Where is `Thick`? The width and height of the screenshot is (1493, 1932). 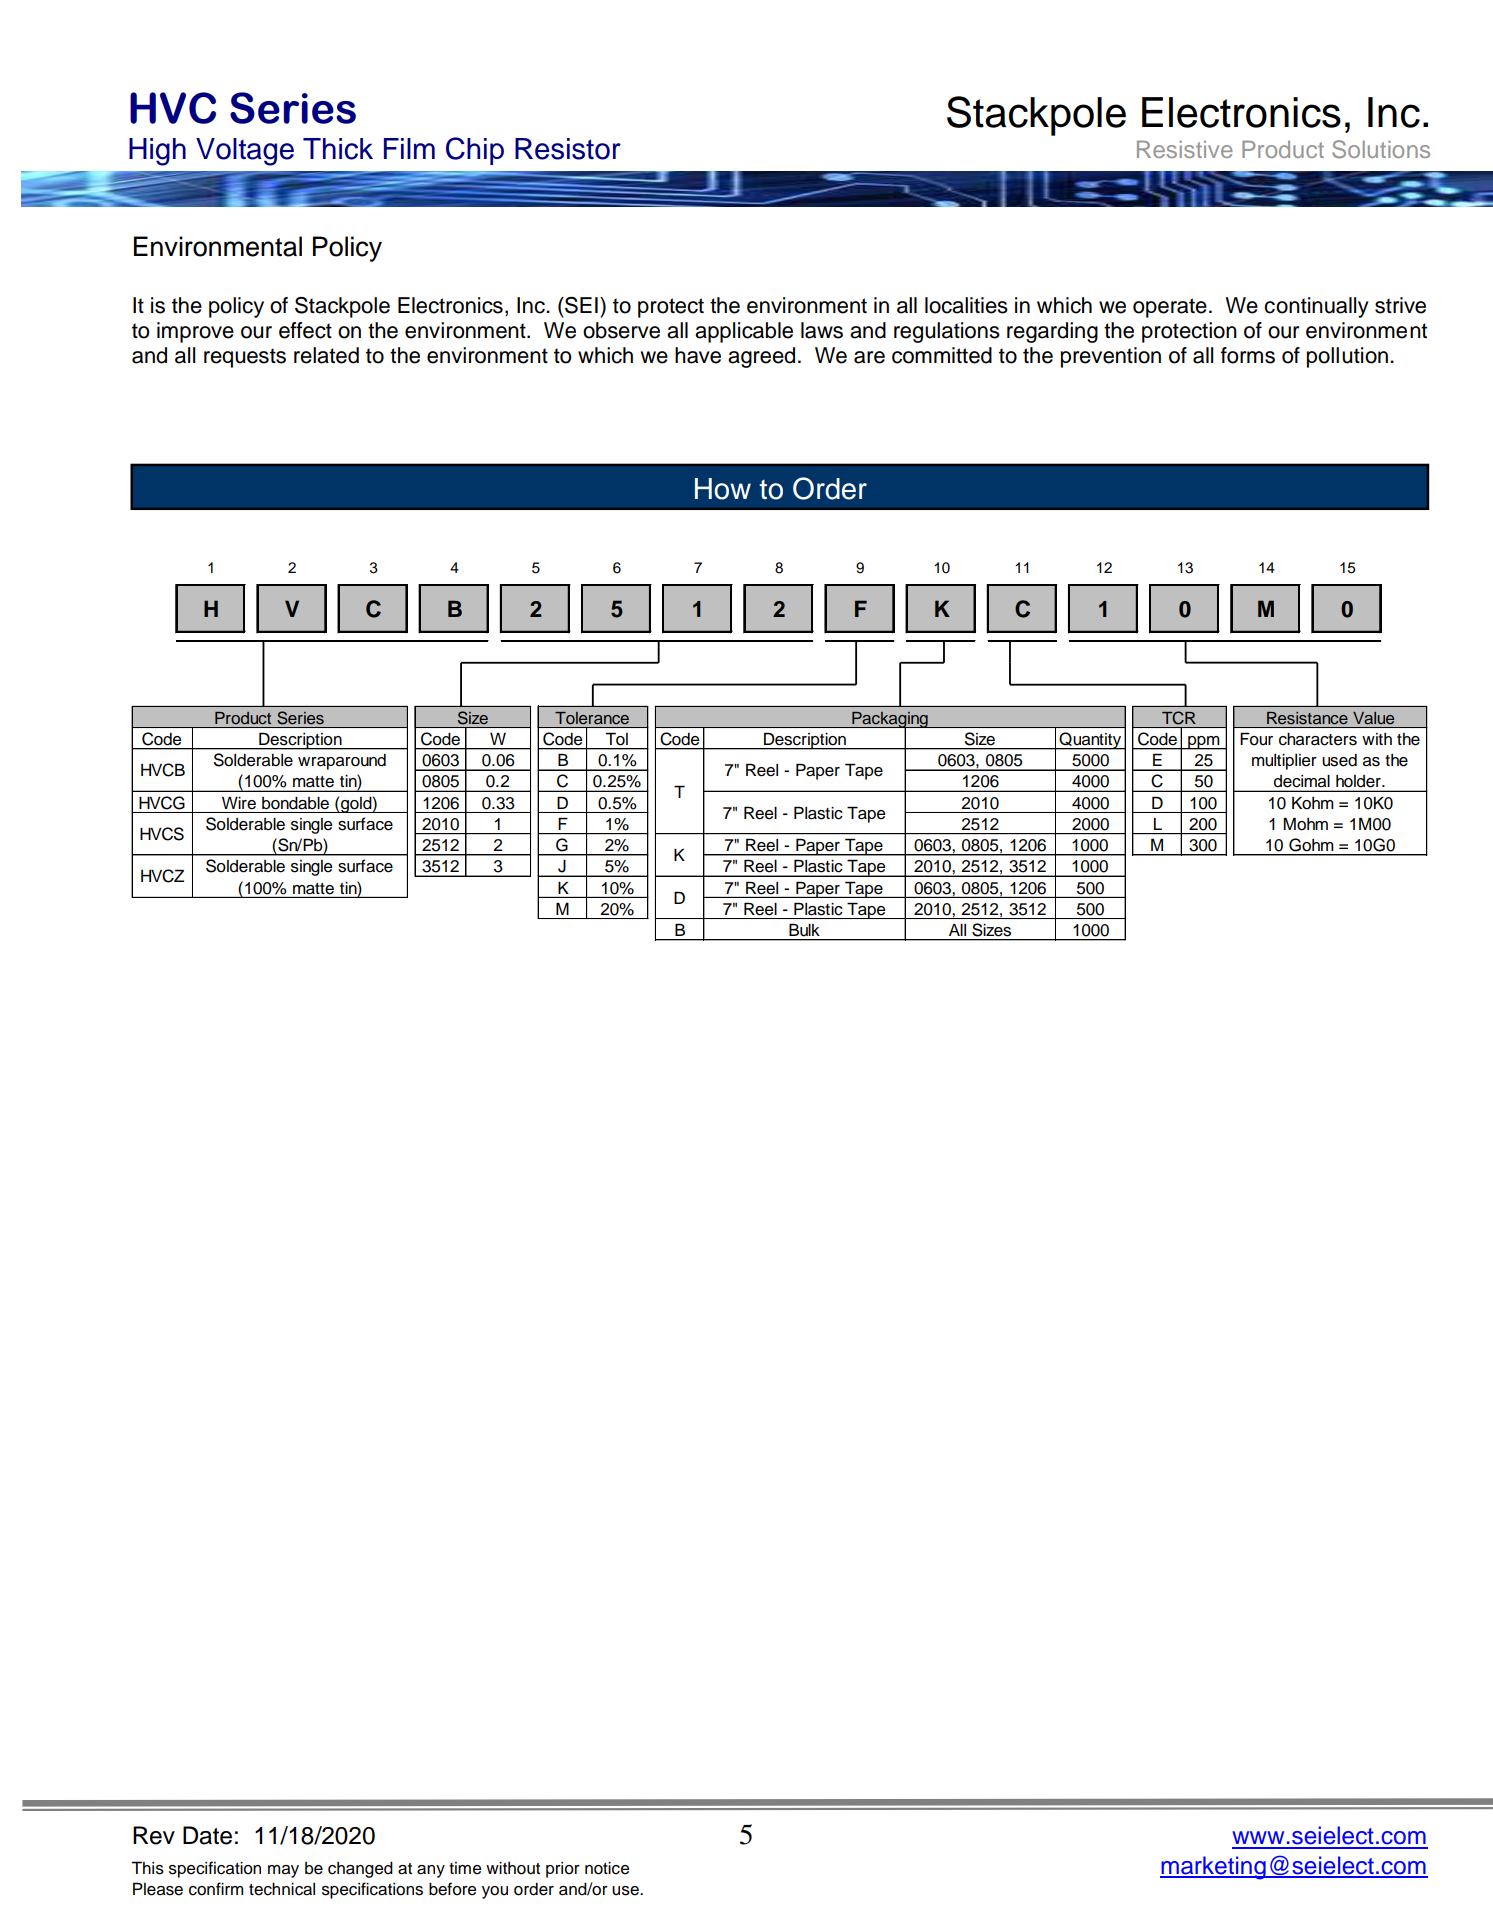
Thick is located at coordinates (338, 149).
